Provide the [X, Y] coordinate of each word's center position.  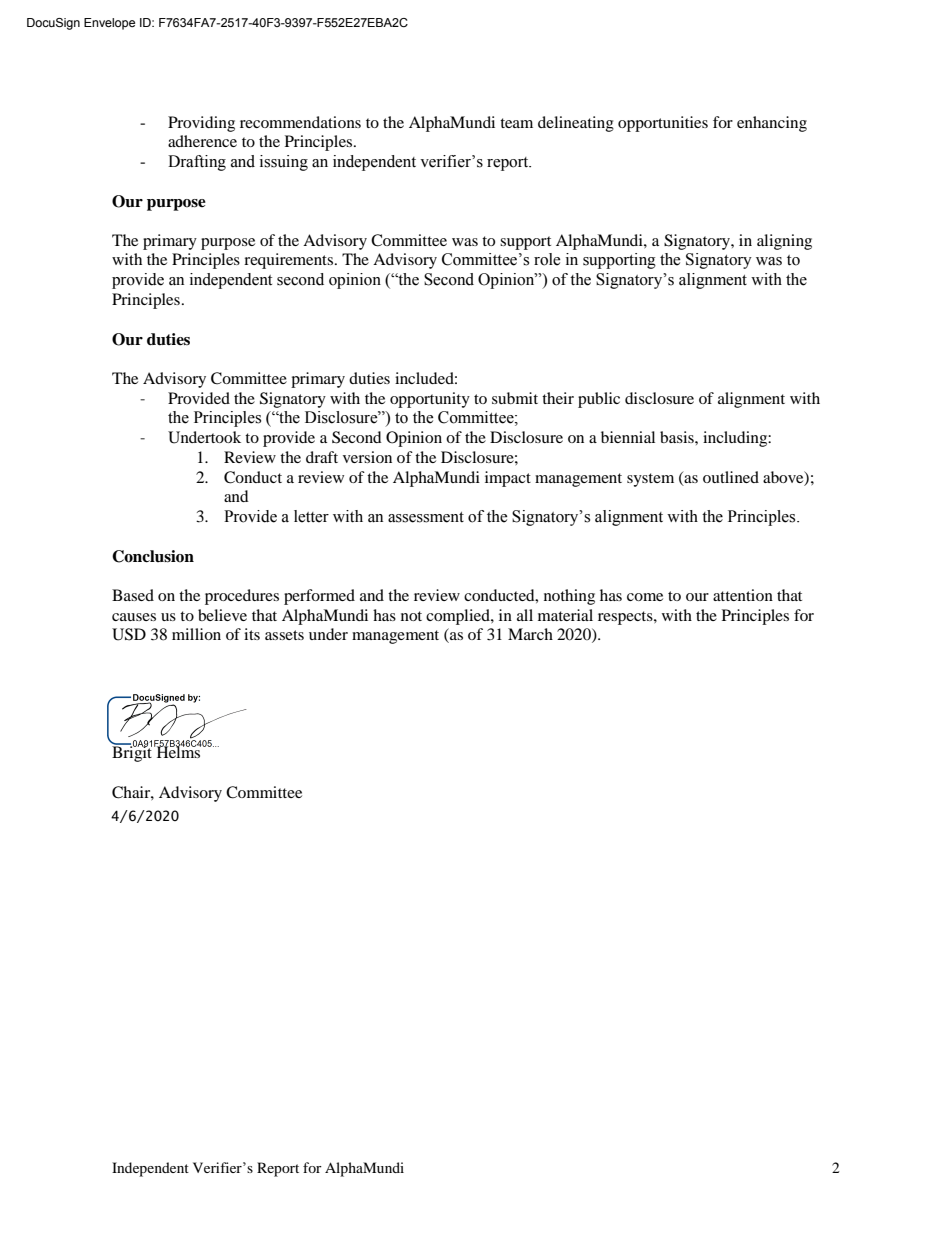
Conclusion [153, 556]
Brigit [133, 753]
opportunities [663, 124]
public [599, 400]
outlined [731, 477]
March [530, 634]
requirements [290, 261]
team [516, 123]
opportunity [430, 400]
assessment [426, 517]
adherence [202, 141]
